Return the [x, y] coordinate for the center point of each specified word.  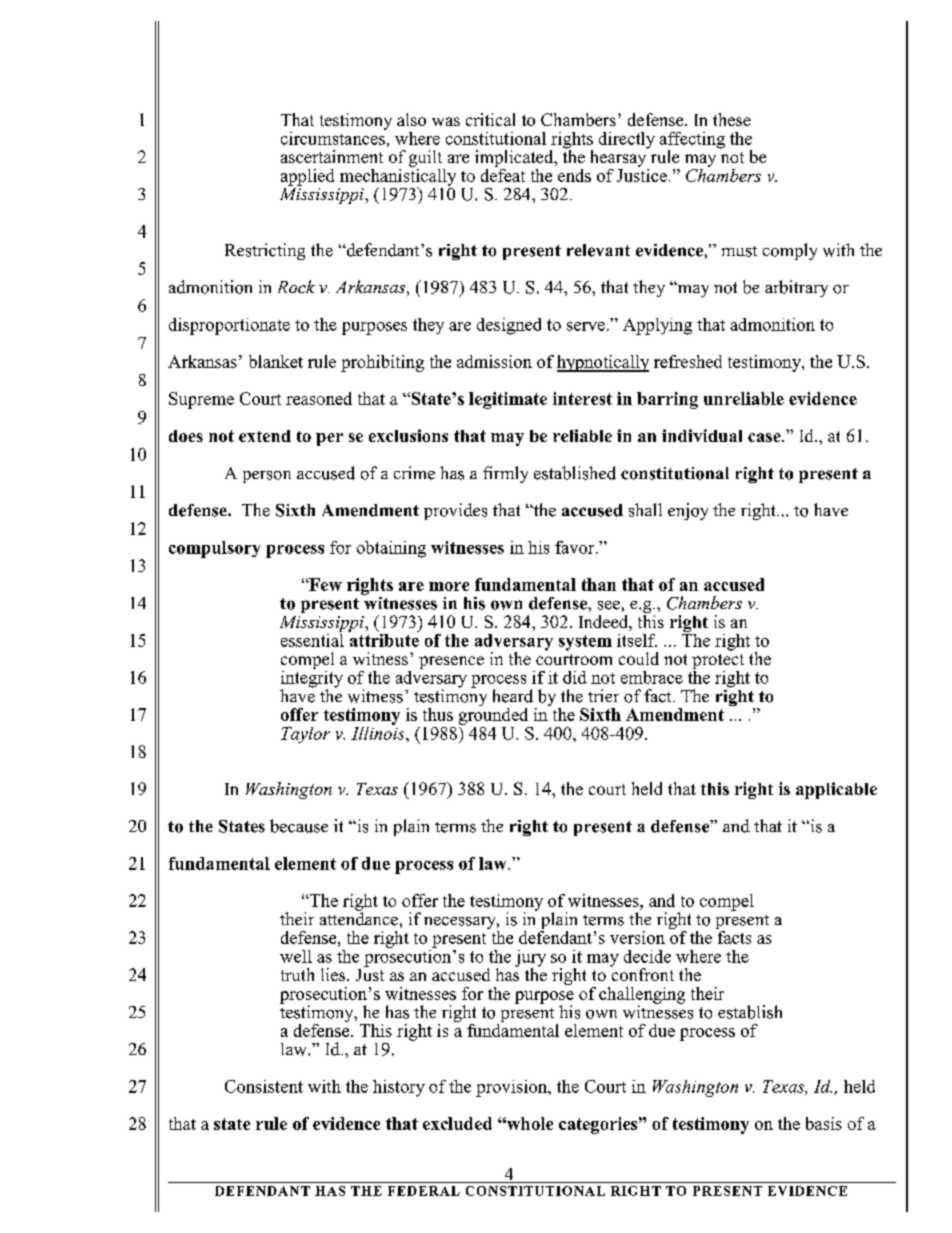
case [765, 437]
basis [824, 1123]
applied [307, 177]
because [299, 826]
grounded [493, 715]
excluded [457, 1123]
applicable [836, 790]
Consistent [264, 1086]
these [732, 119]
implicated [515, 160]
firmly [505, 474]
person [267, 477]
